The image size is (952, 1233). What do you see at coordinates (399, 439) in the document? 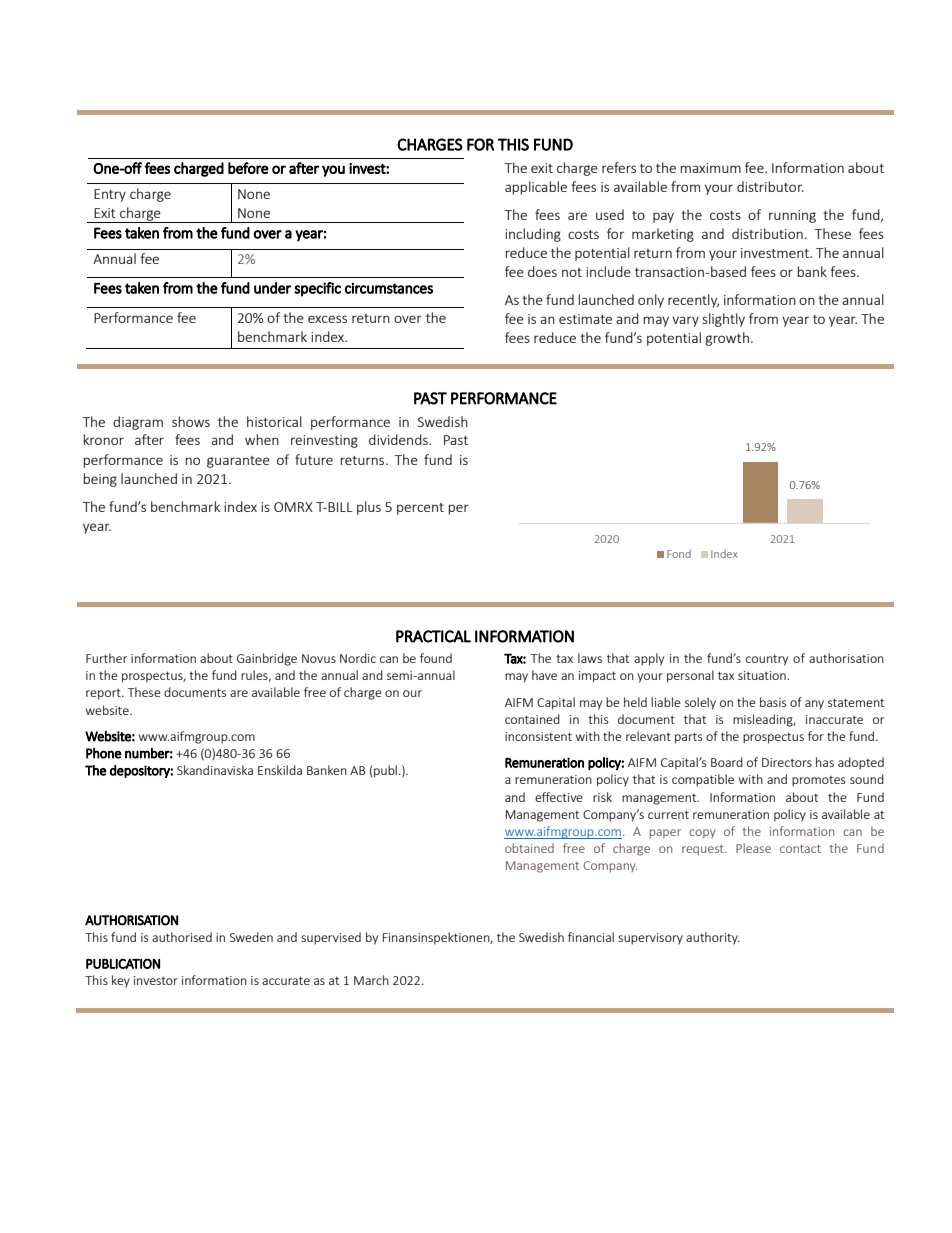
I see `dividends` at bounding box center [399, 439].
